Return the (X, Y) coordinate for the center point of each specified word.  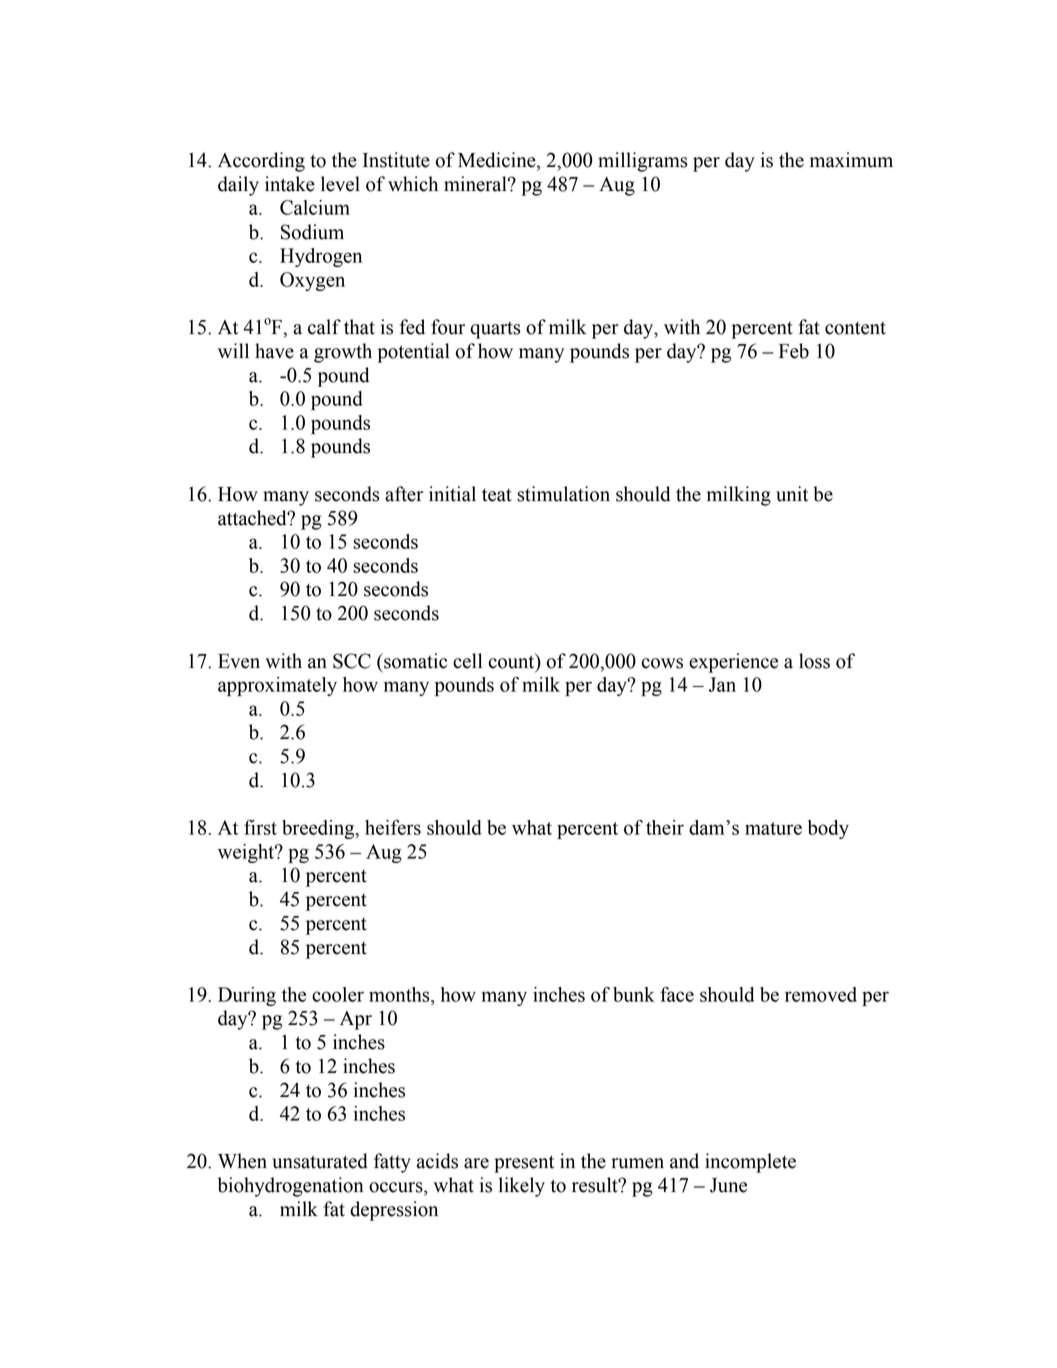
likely (522, 1187)
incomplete (750, 1163)
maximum (851, 160)
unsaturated (320, 1161)
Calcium (315, 207)
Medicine (498, 161)
